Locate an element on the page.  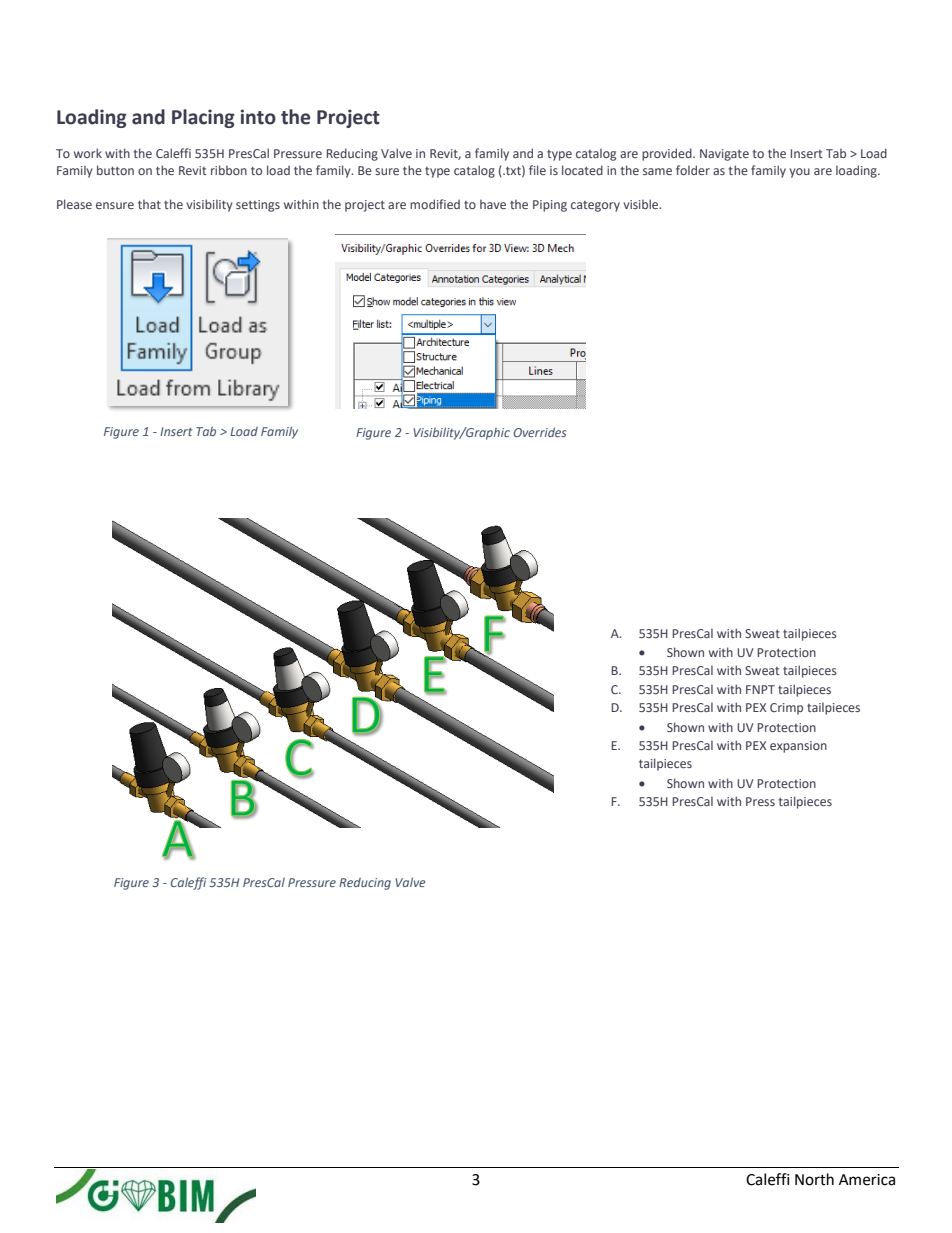
have is located at coordinates (493, 204).
